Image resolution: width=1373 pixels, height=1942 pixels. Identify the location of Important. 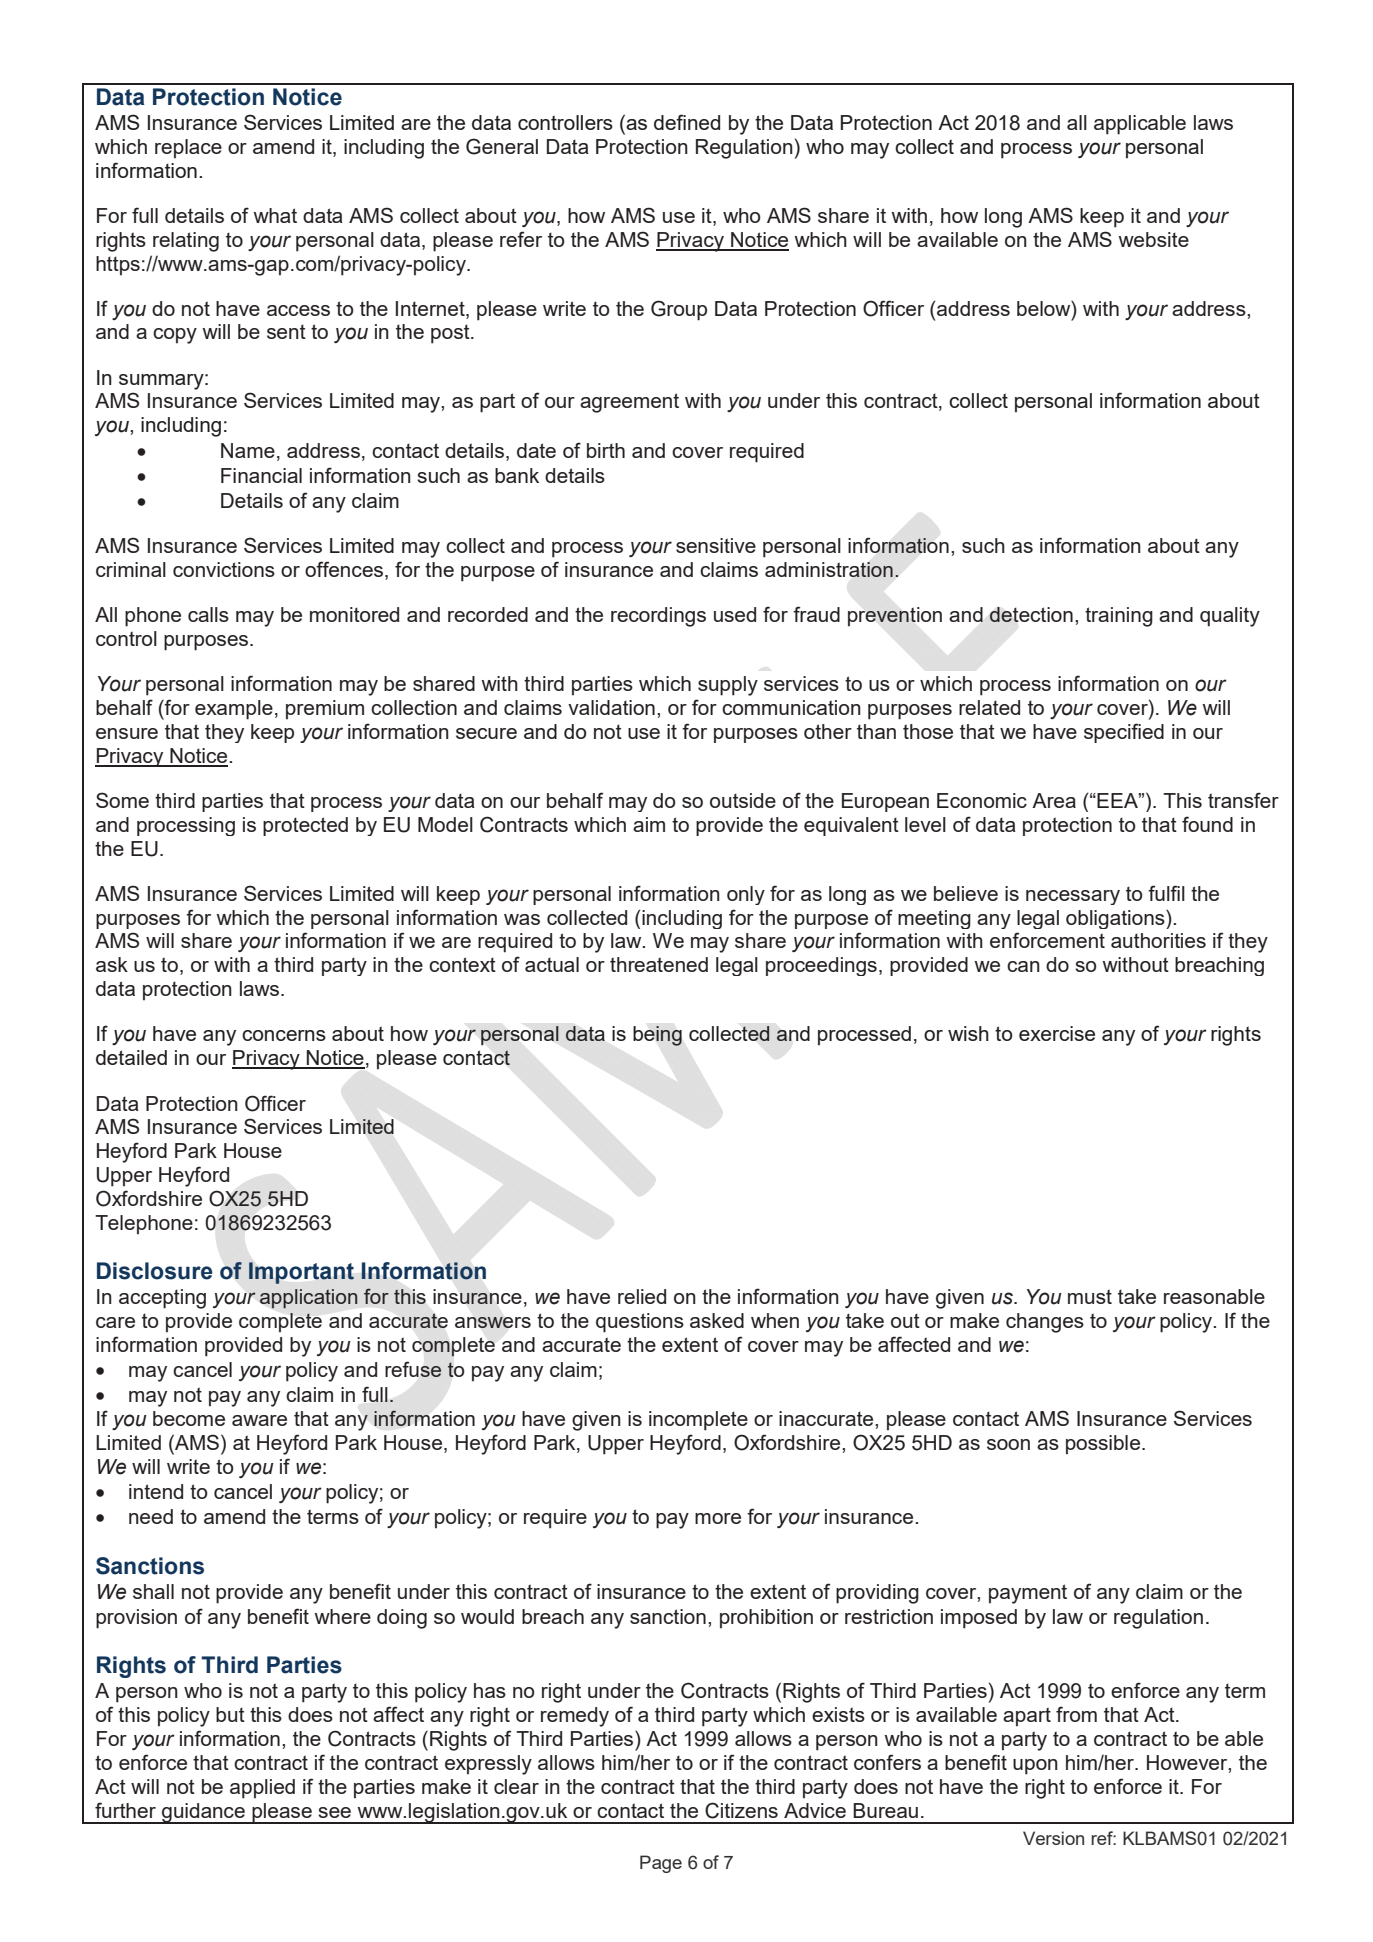
(301, 1273).
